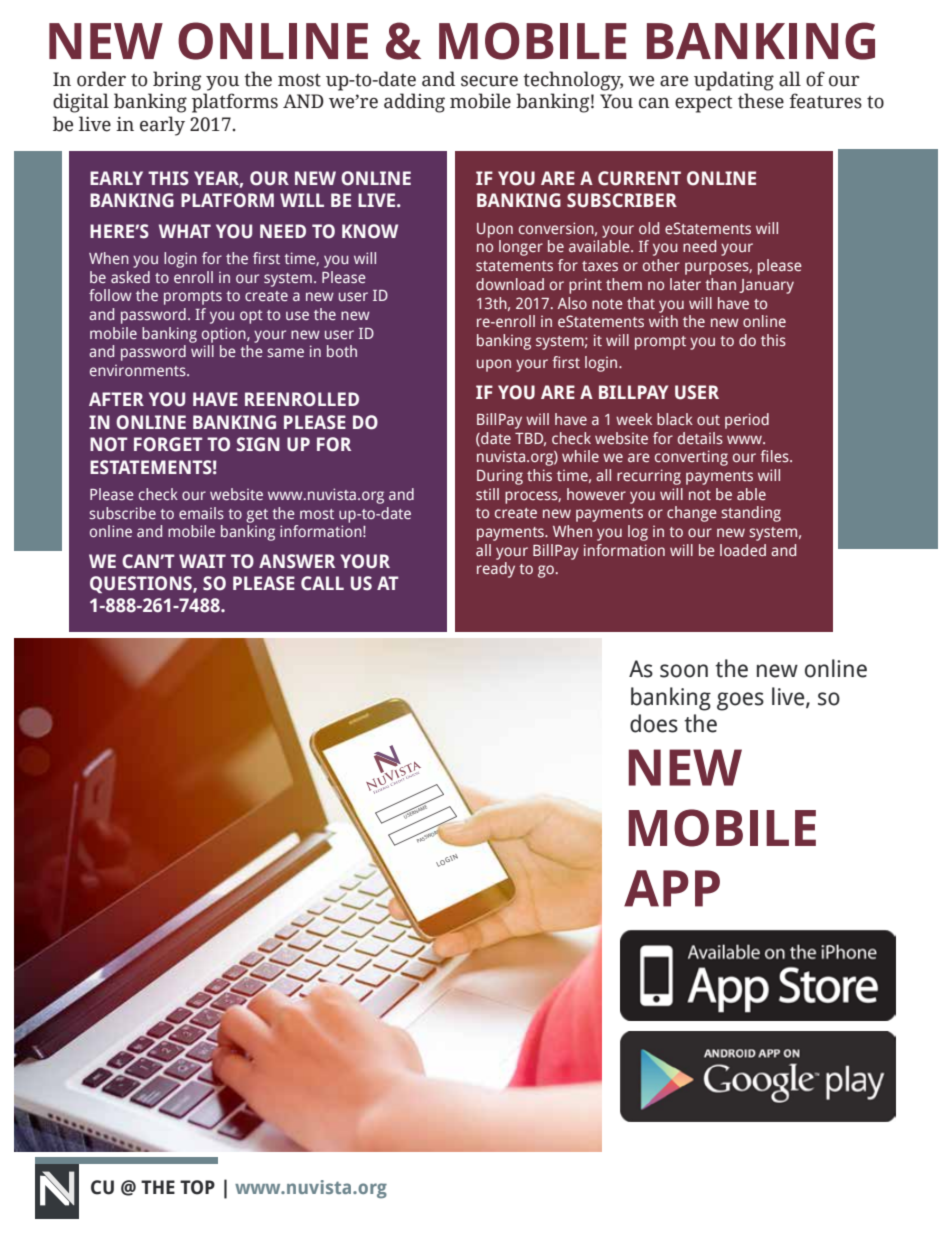 Image resolution: width=952 pixels, height=1233 pixels. What do you see at coordinates (139, 370) in the screenshot?
I see `environments` at bounding box center [139, 370].
